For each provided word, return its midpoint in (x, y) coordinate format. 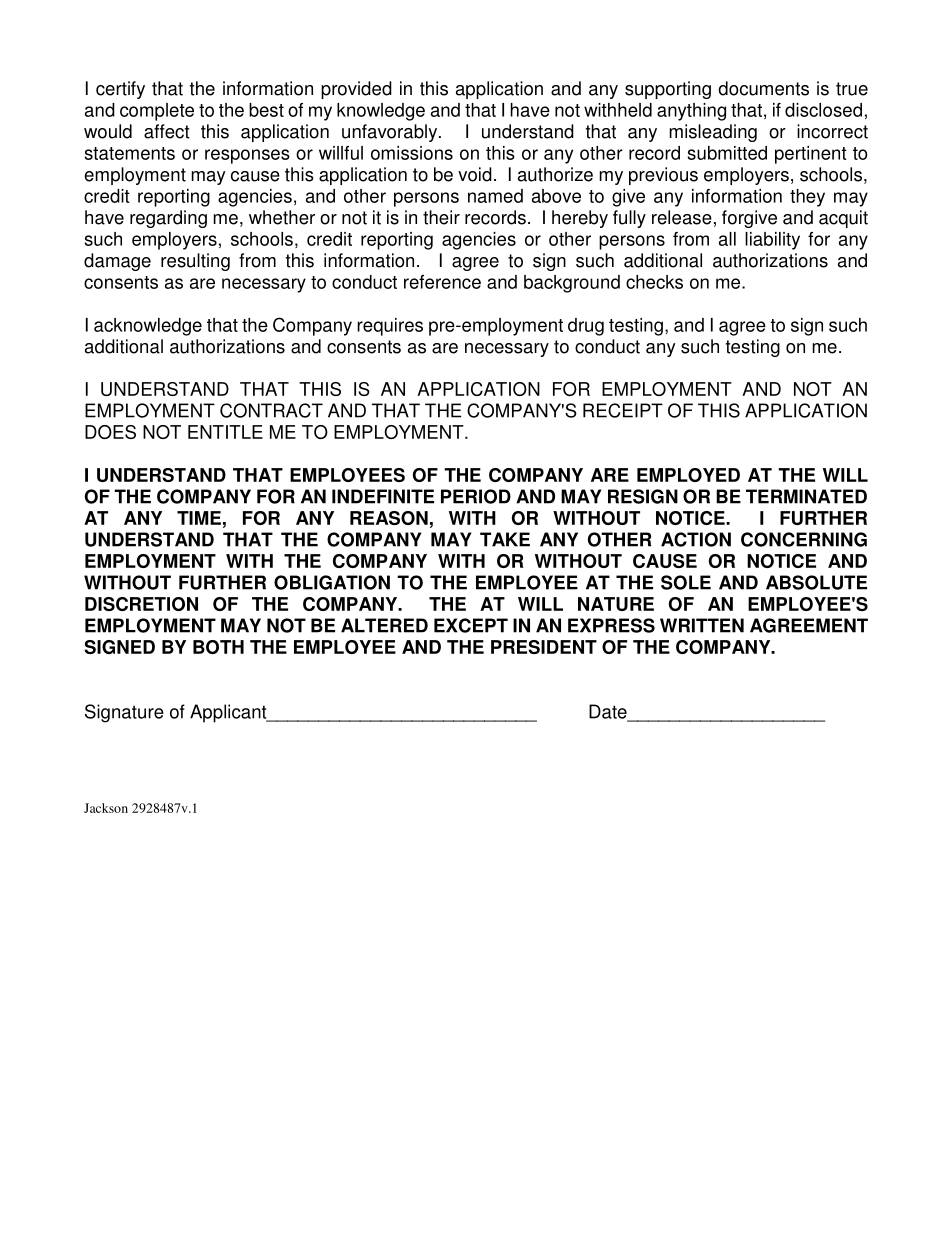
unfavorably (391, 133)
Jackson (106, 808)
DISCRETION (141, 604)
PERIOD (476, 496)
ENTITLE (225, 432)
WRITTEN (702, 625)
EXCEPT (471, 625)
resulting (195, 262)
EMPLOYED (688, 475)
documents (763, 88)
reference (442, 282)
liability (772, 241)
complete (157, 112)
